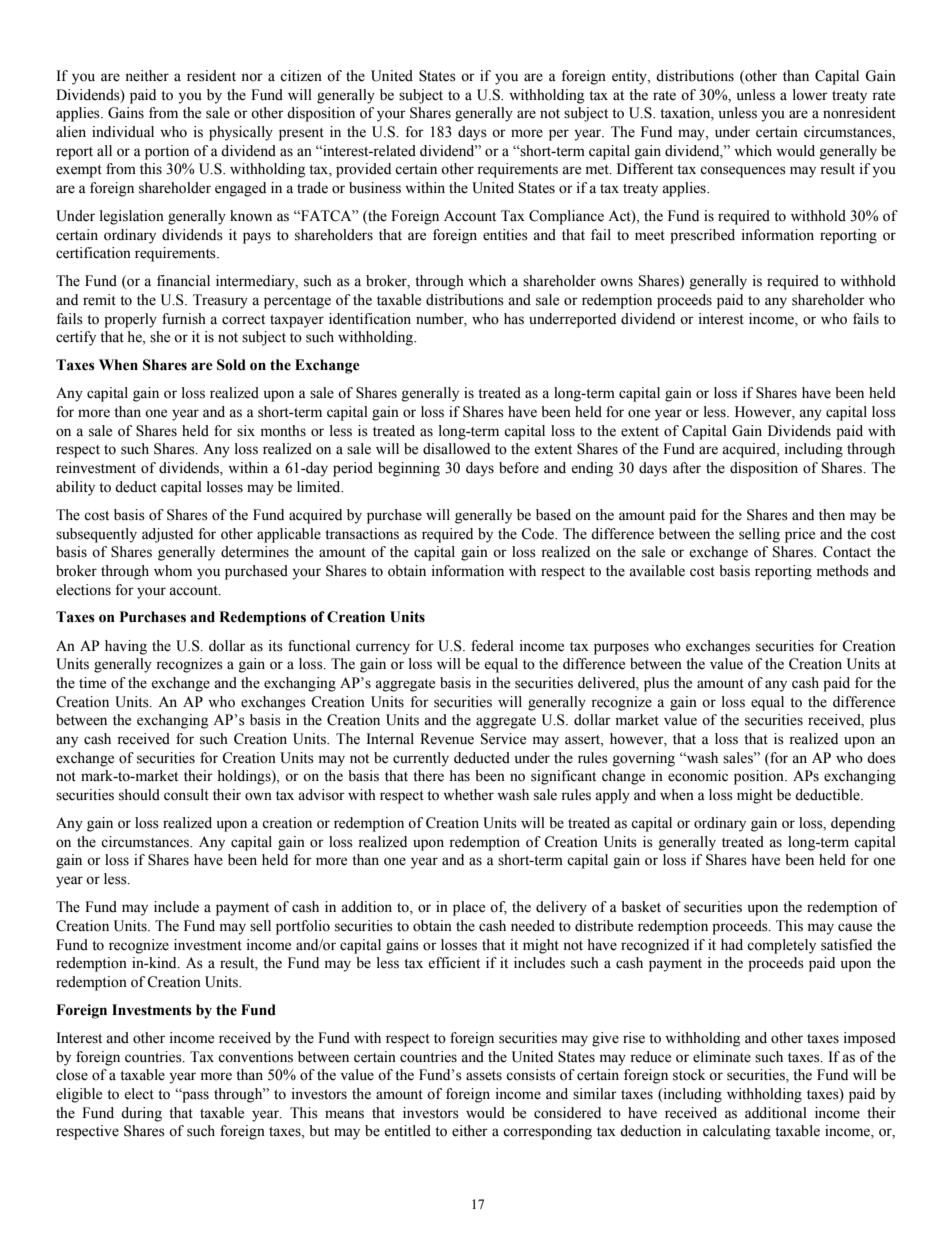 The image size is (952, 1233). I want to click on individual, so click(123, 132).
